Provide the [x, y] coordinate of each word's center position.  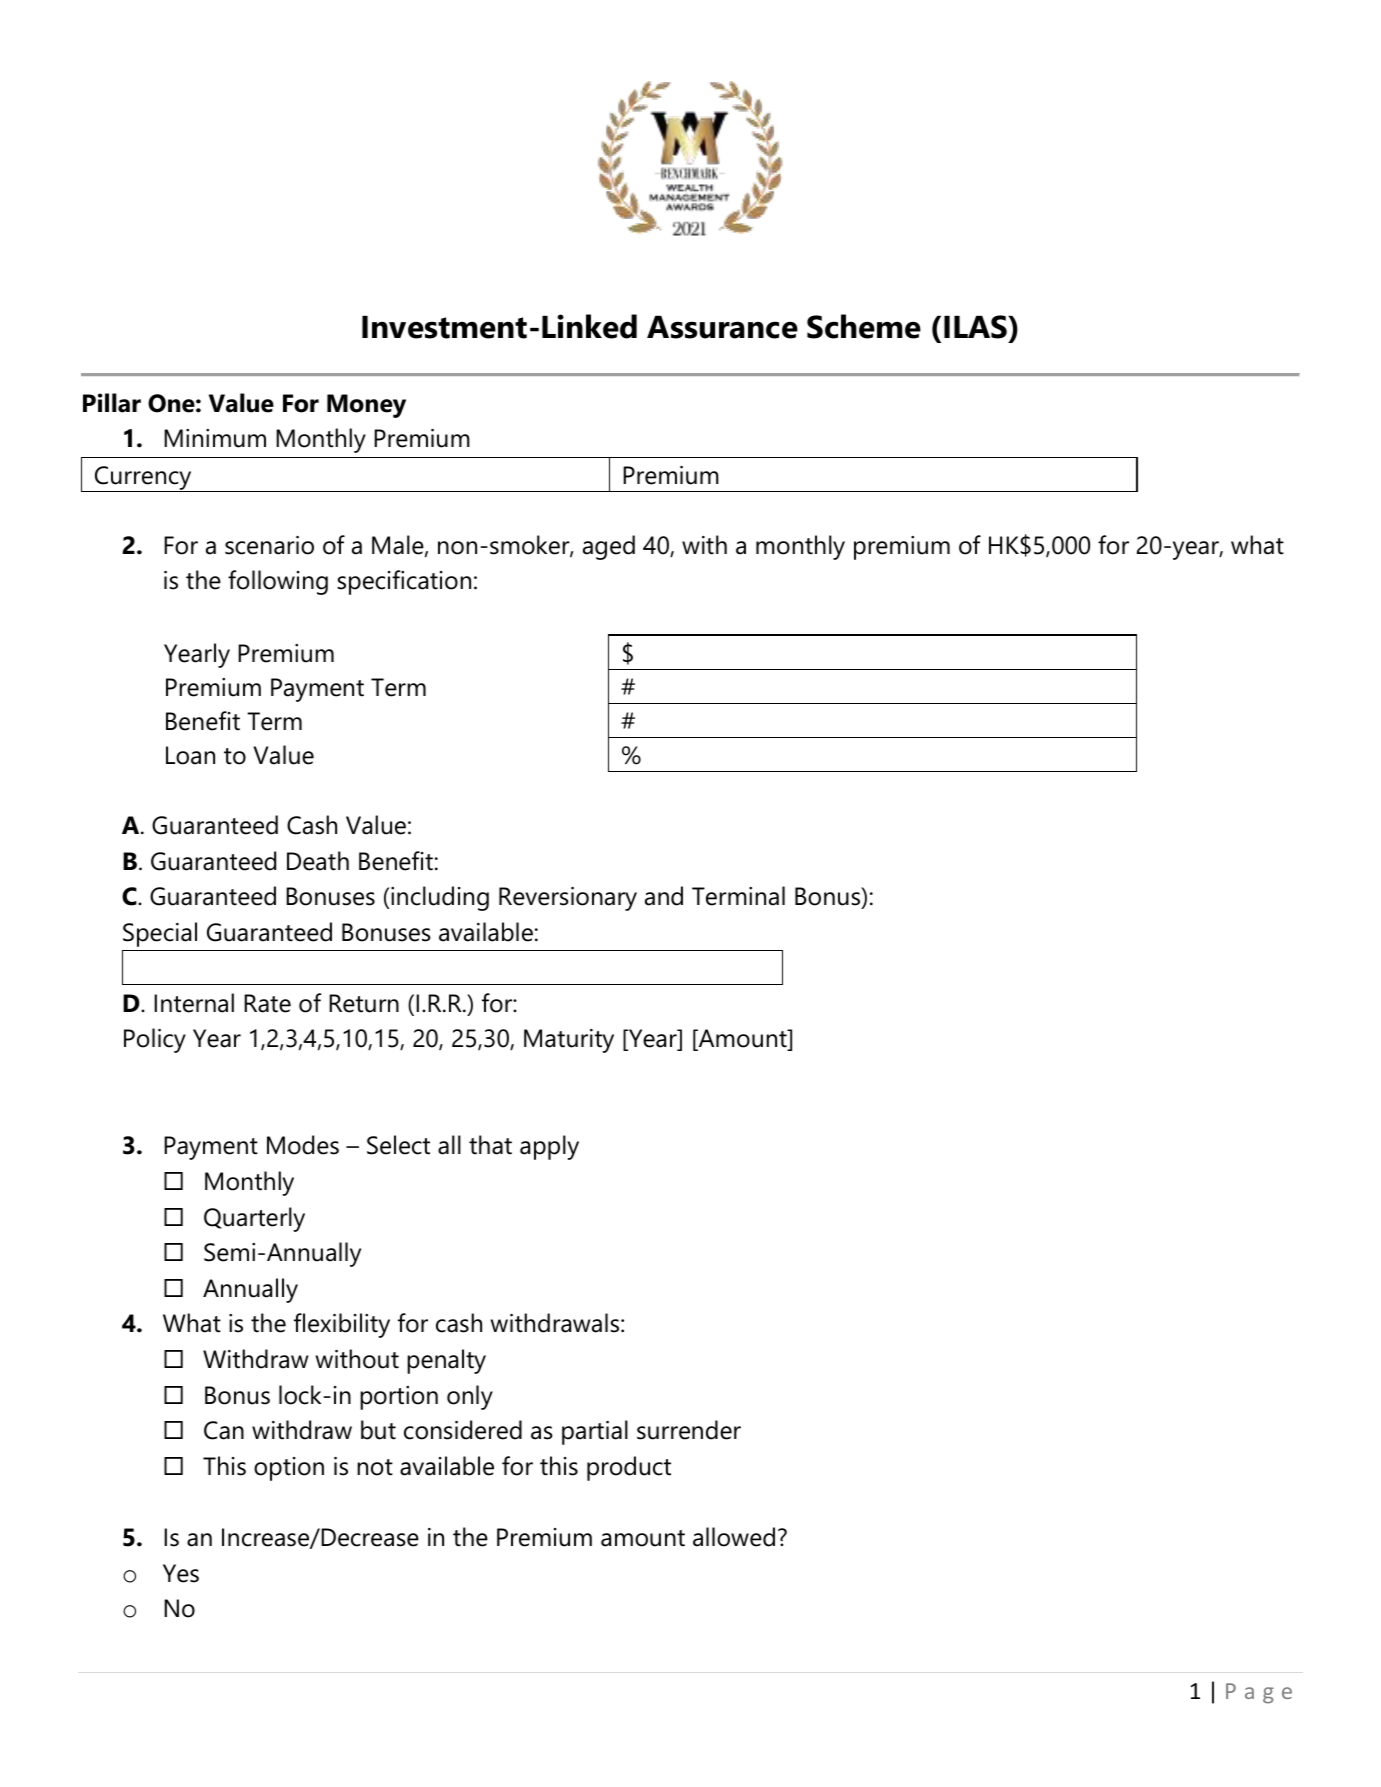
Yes [181, 1573]
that [490, 1145]
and [664, 896]
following [278, 582]
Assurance [722, 327]
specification [404, 582]
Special [160, 934]
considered [463, 1430]
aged [609, 547]
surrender [689, 1430]
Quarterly [254, 1219]
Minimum [215, 438]
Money [366, 406]
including [440, 898]
